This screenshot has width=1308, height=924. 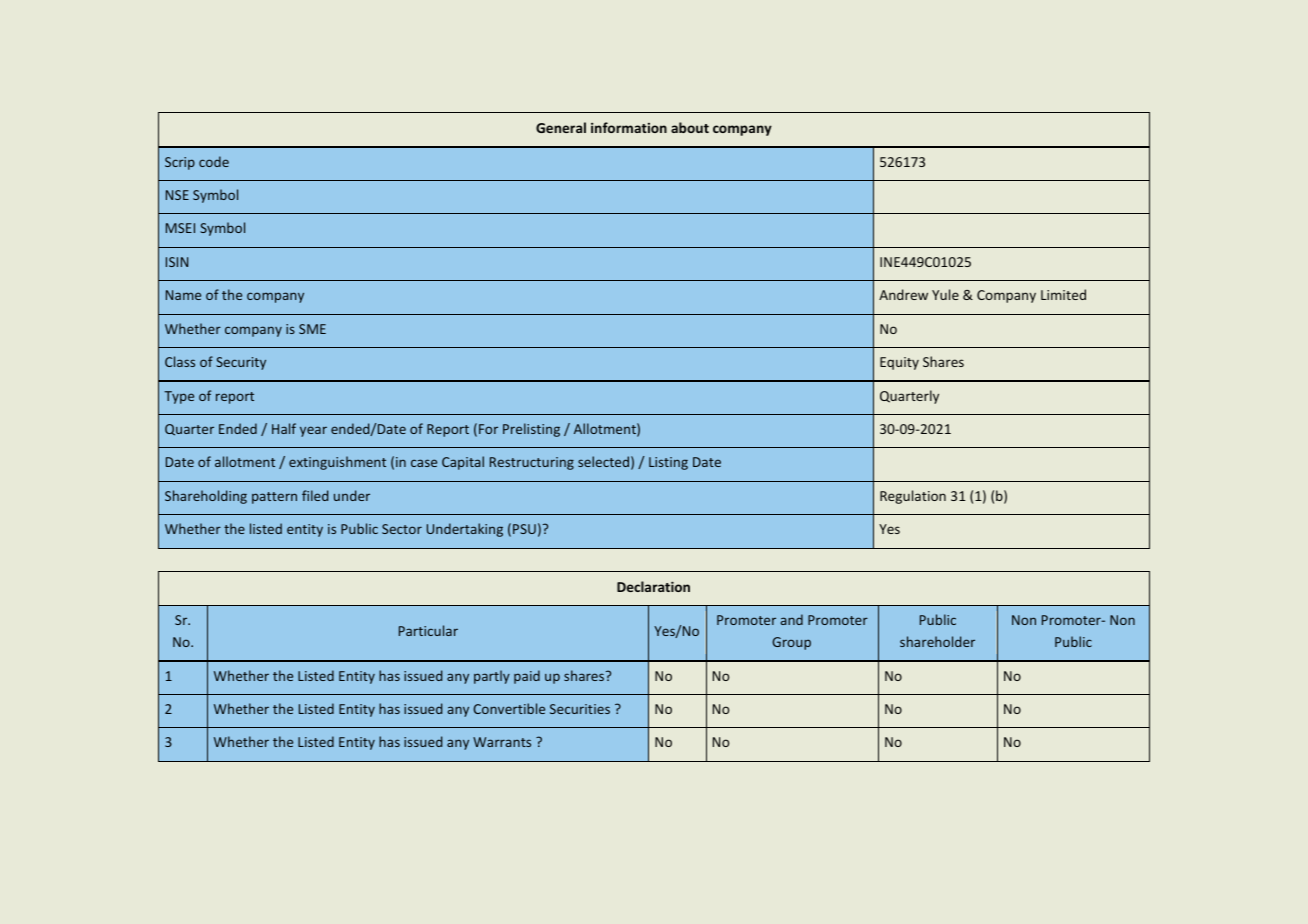 I want to click on Declaration, so click(x=653, y=586).
